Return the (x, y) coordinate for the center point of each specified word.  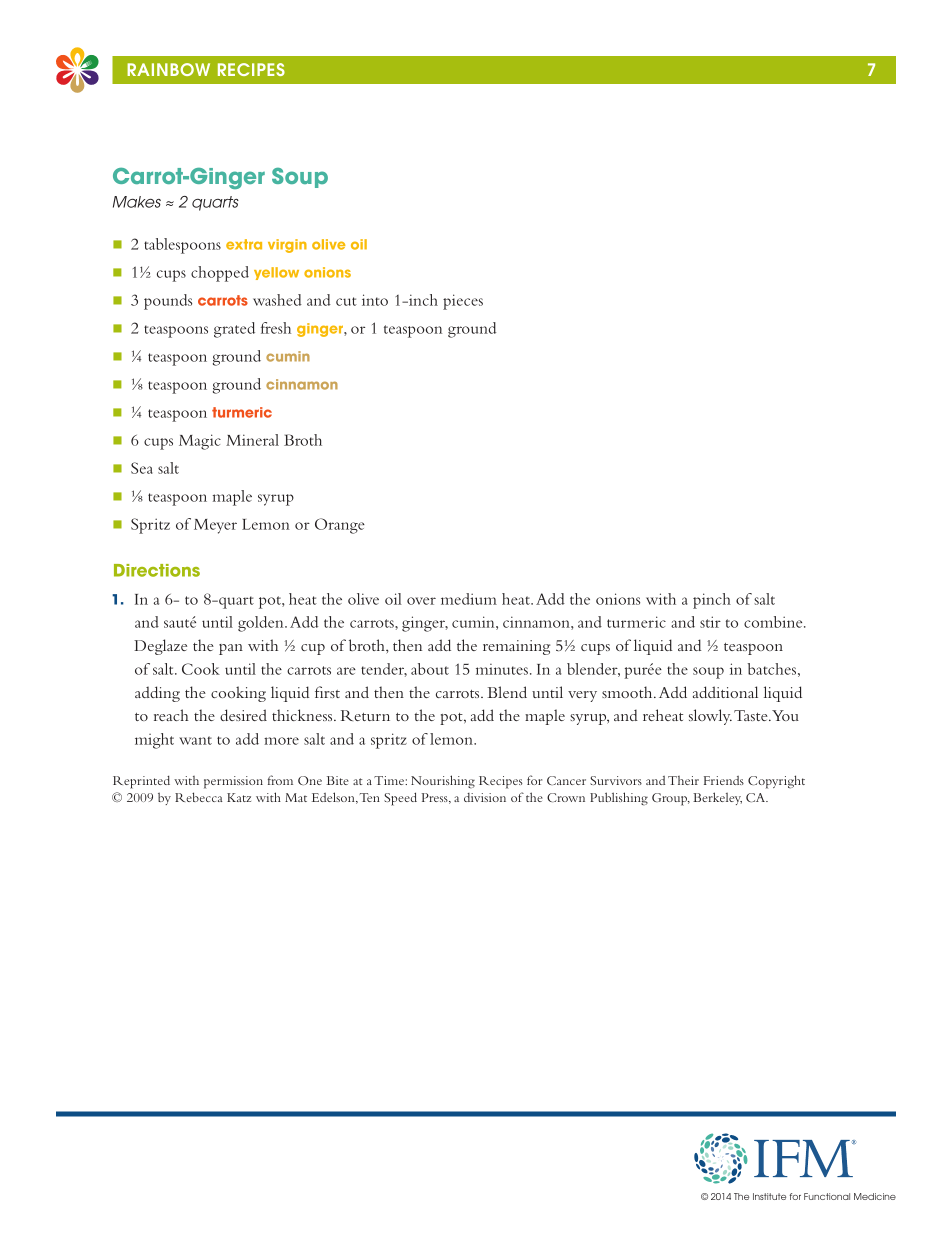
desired (243, 715)
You (785, 715)
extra (244, 244)
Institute (769, 1196)
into (375, 300)
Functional (827, 1196)
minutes (502, 669)
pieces (463, 302)
